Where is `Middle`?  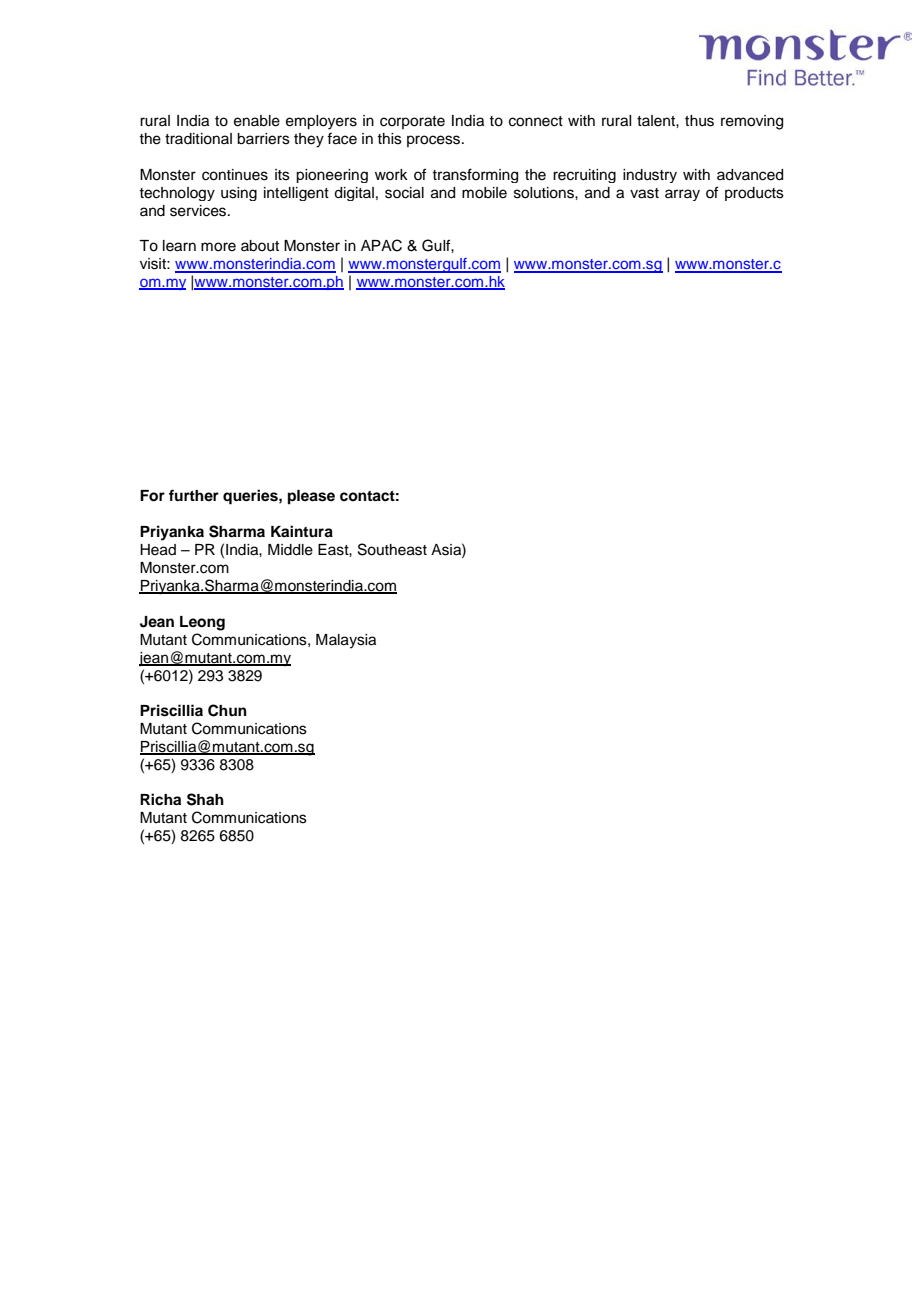
Middle is located at coordinates (290, 550).
